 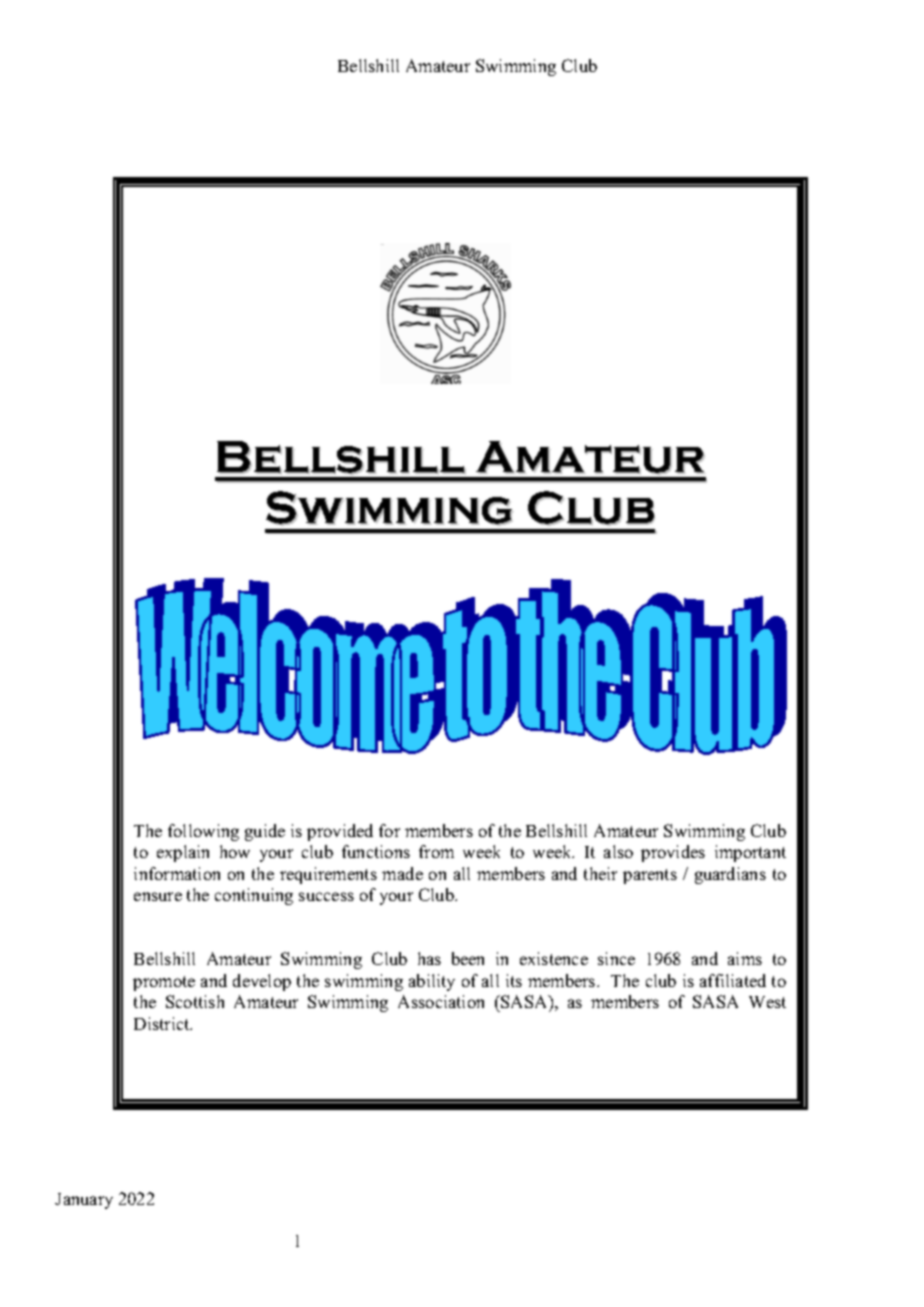 What do you see at coordinates (164, 983) in the screenshot?
I see `promote` at bounding box center [164, 983].
